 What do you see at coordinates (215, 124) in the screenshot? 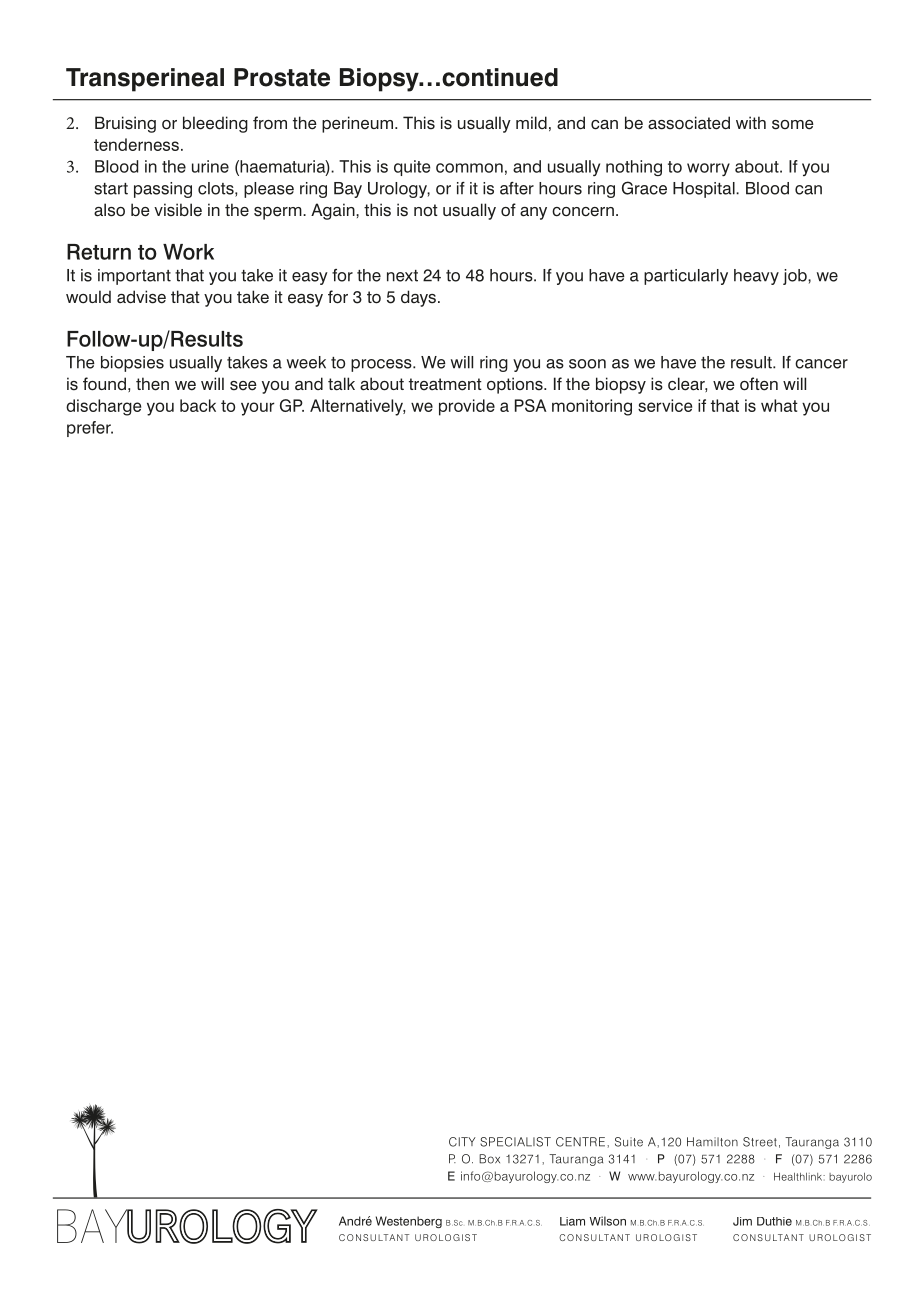
I see `bleeding` at bounding box center [215, 124].
